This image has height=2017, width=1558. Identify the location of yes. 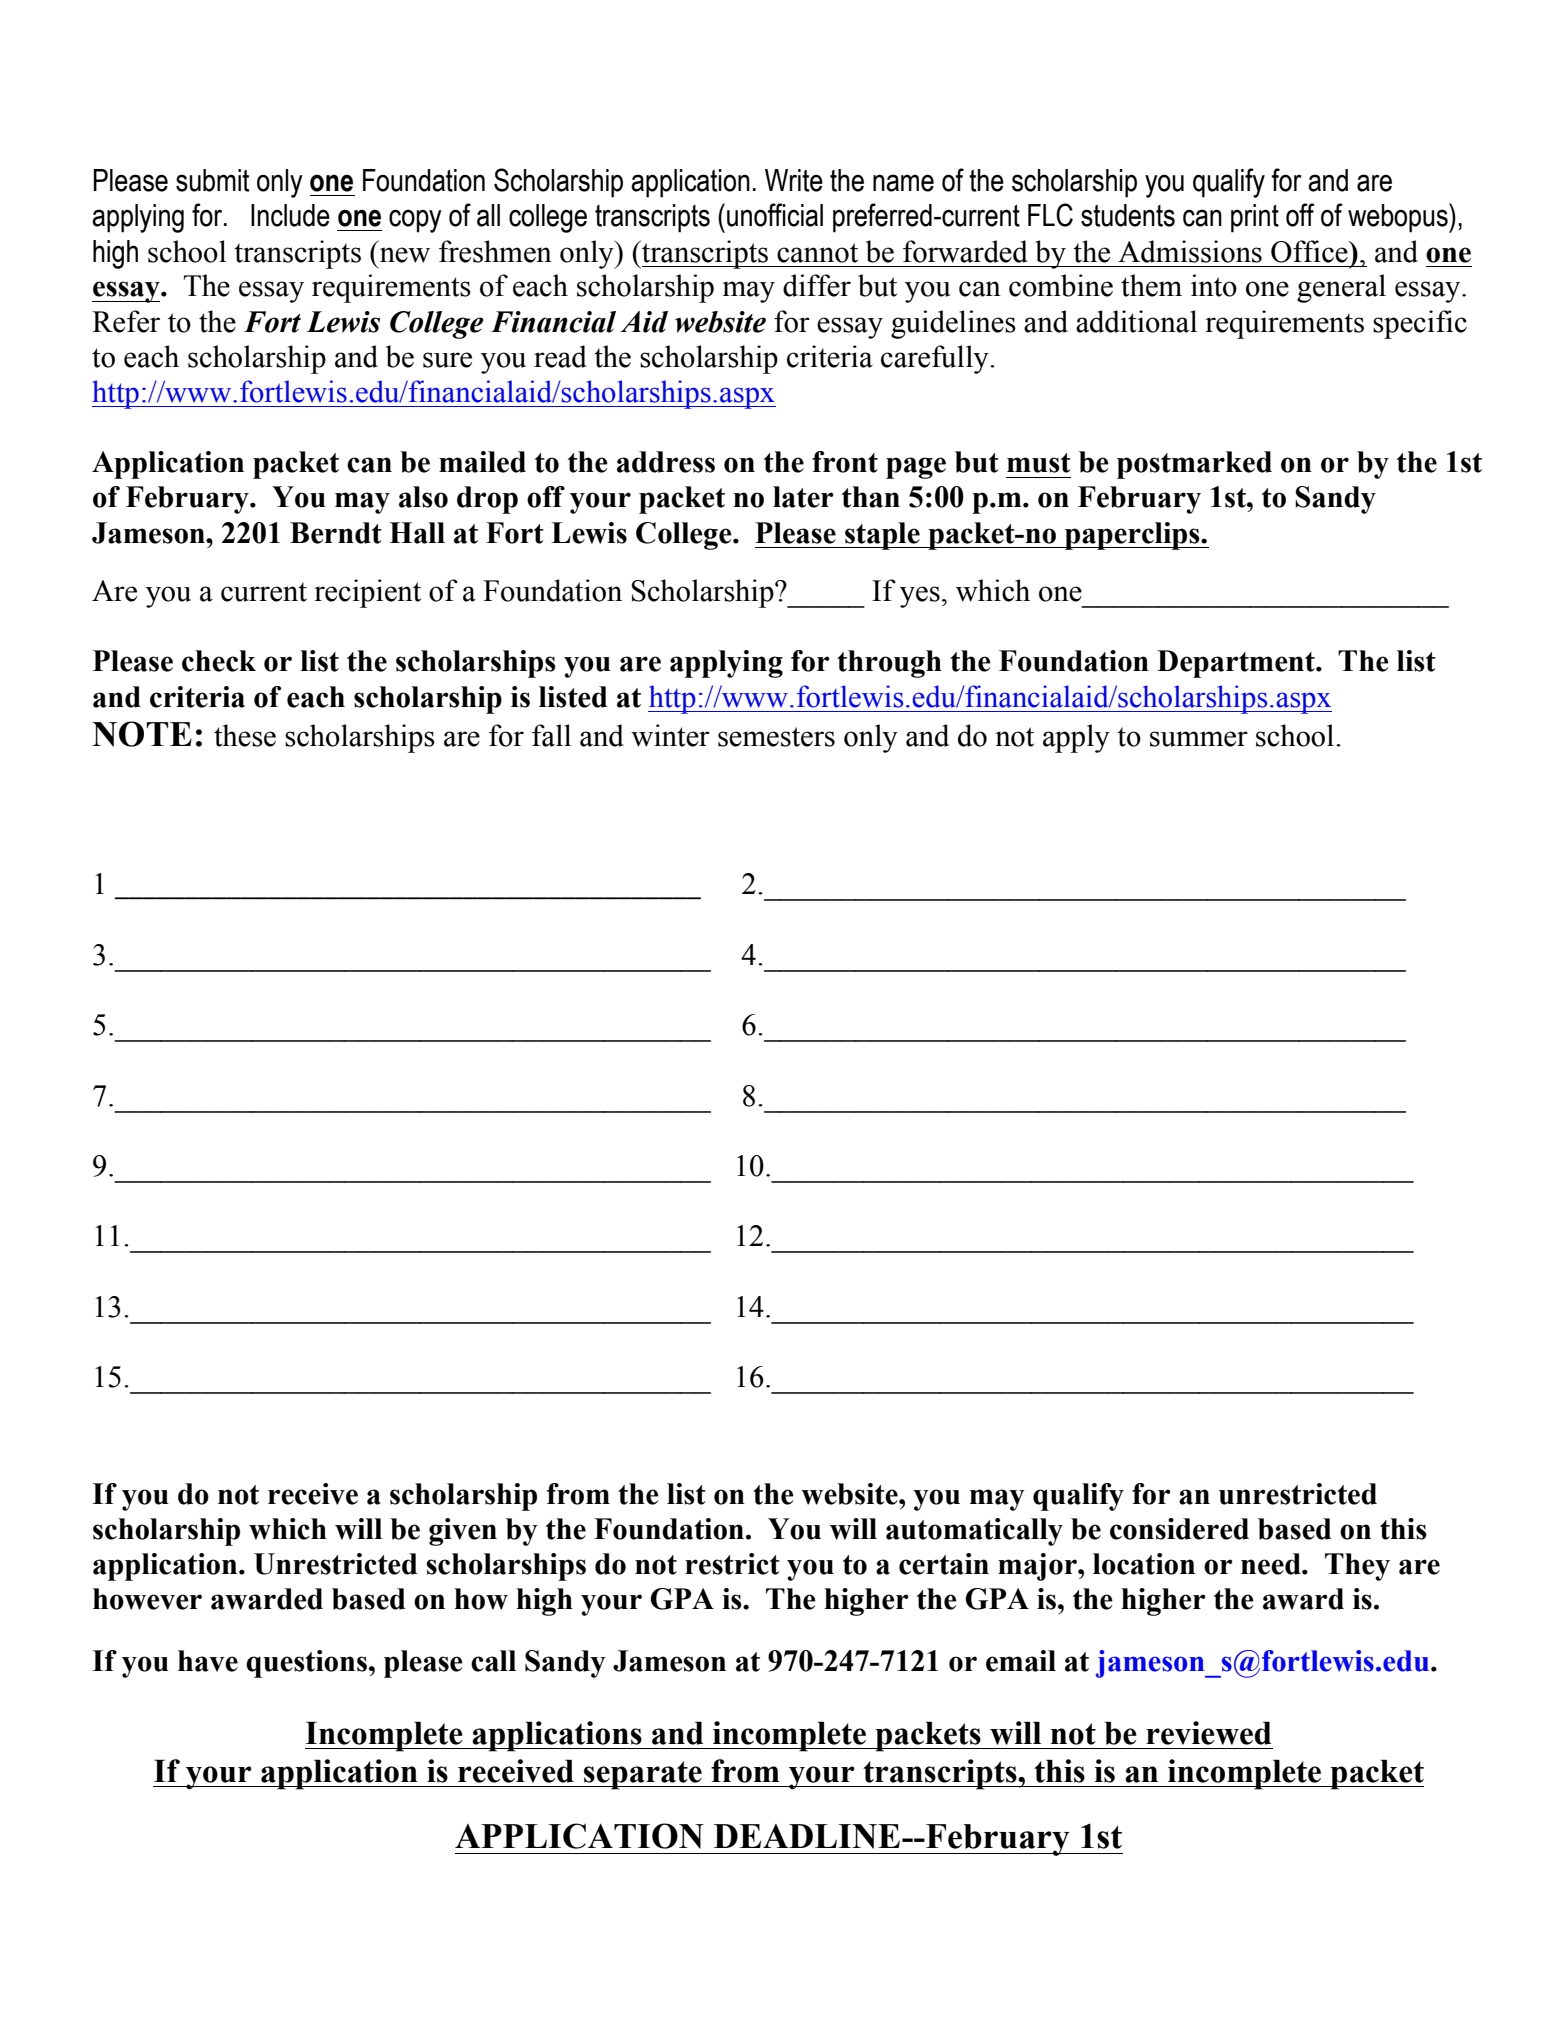
(920, 597).
